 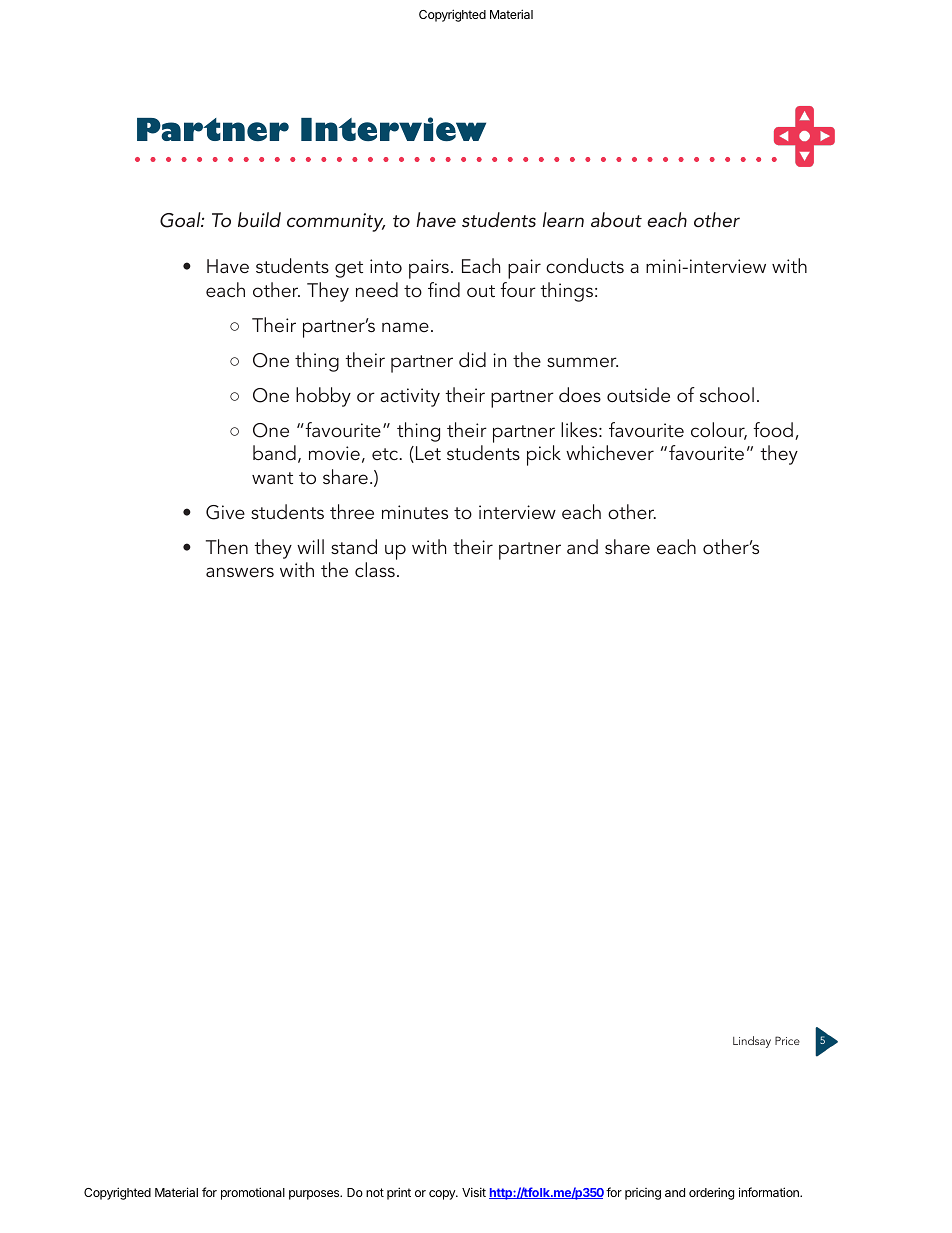 I want to click on class, so click(x=375, y=569).
